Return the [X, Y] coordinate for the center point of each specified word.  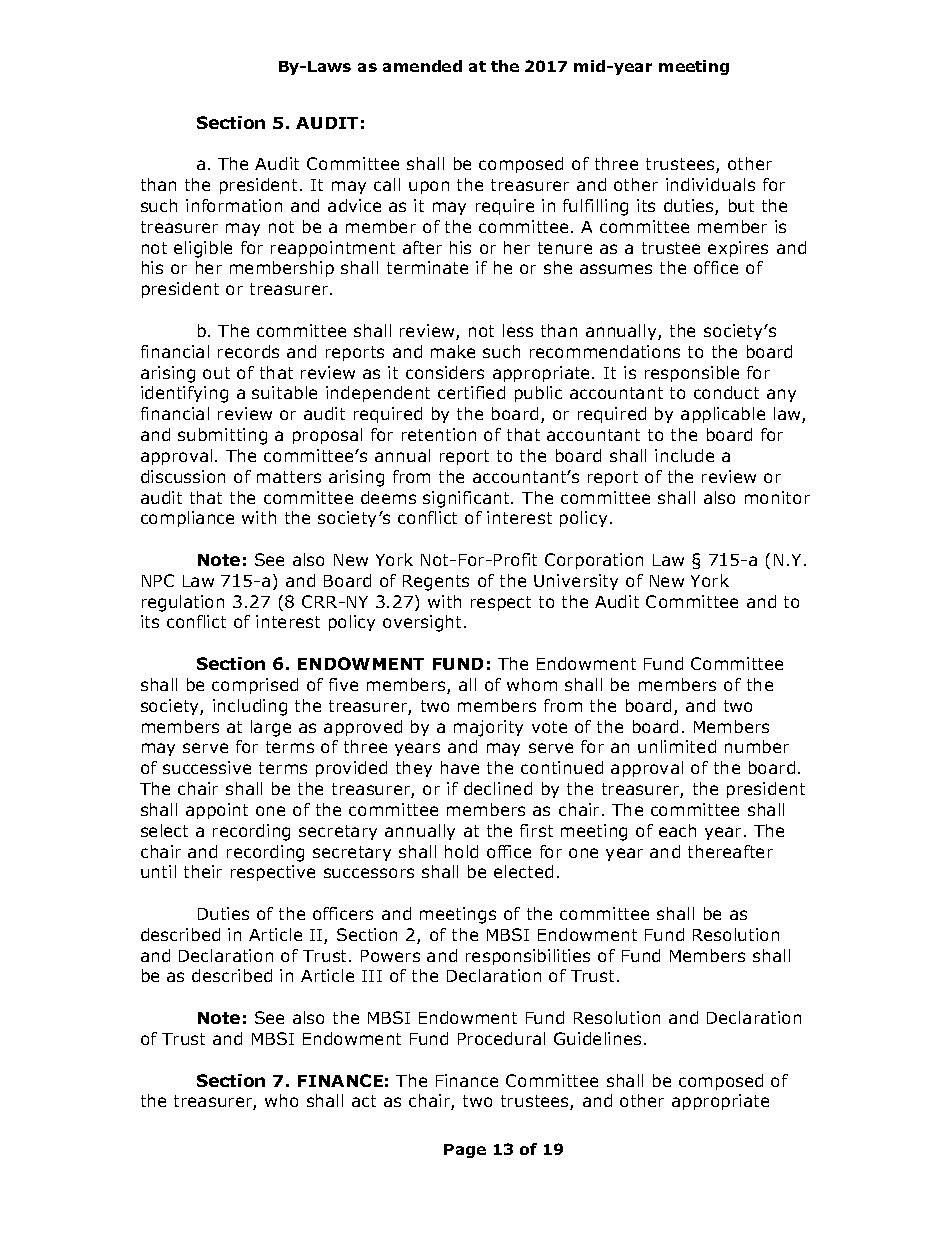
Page [465, 1151]
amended [422, 66]
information [234, 205]
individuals [710, 184]
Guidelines [597, 1038]
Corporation [594, 561]
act [364, 1101]
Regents [436, 583]
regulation [183, 603]
